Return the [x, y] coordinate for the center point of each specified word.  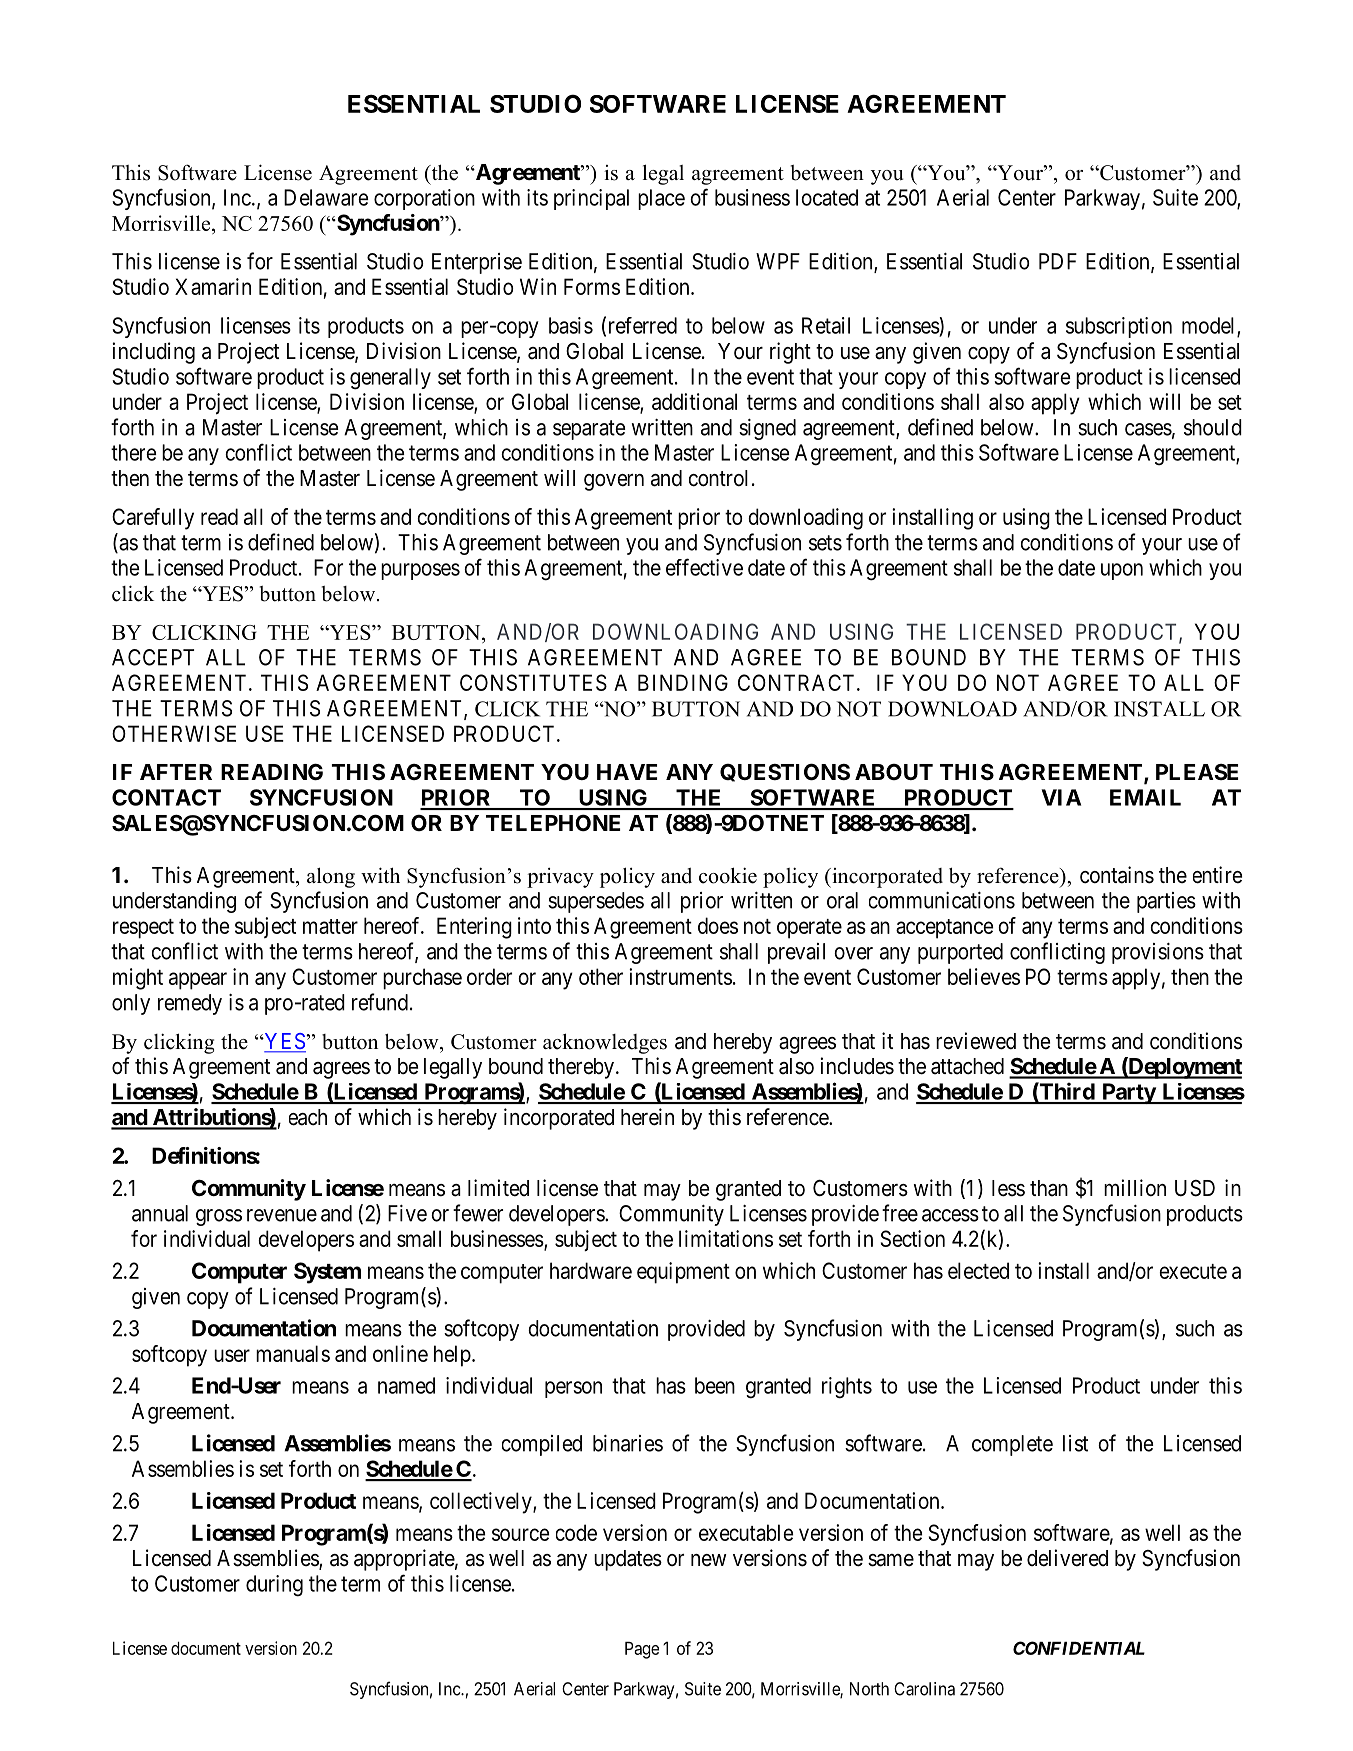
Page [642, 1650]
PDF [1058, 261]
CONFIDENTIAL [1079, 1648]
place [661, 199]
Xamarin [213, 286]
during [274, 1586]
